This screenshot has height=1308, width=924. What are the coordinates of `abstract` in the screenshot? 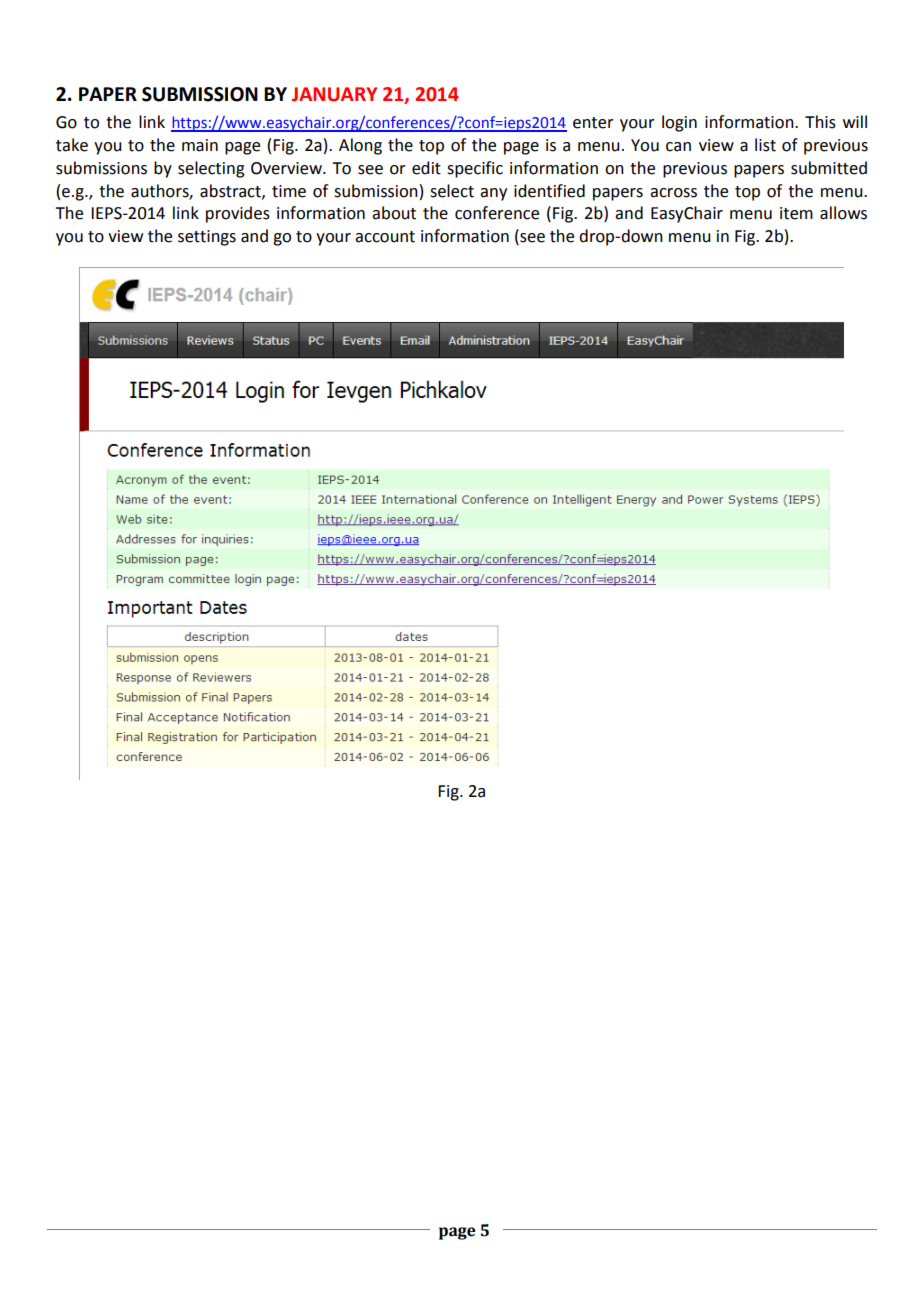 It's located at (231, 191).
